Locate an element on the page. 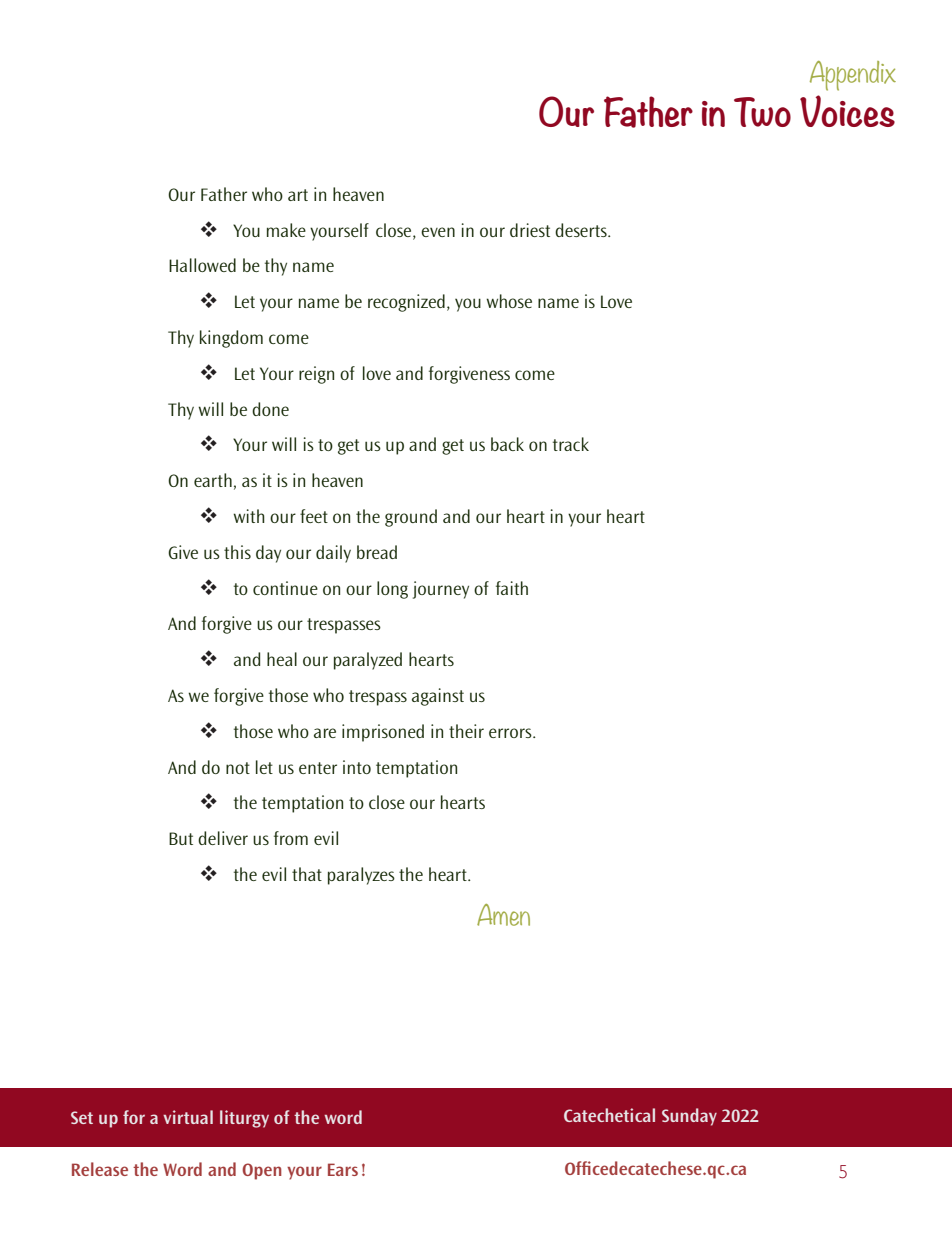 This page has height=1233, width=952. virtual is located at coordinates (188, 1117).
